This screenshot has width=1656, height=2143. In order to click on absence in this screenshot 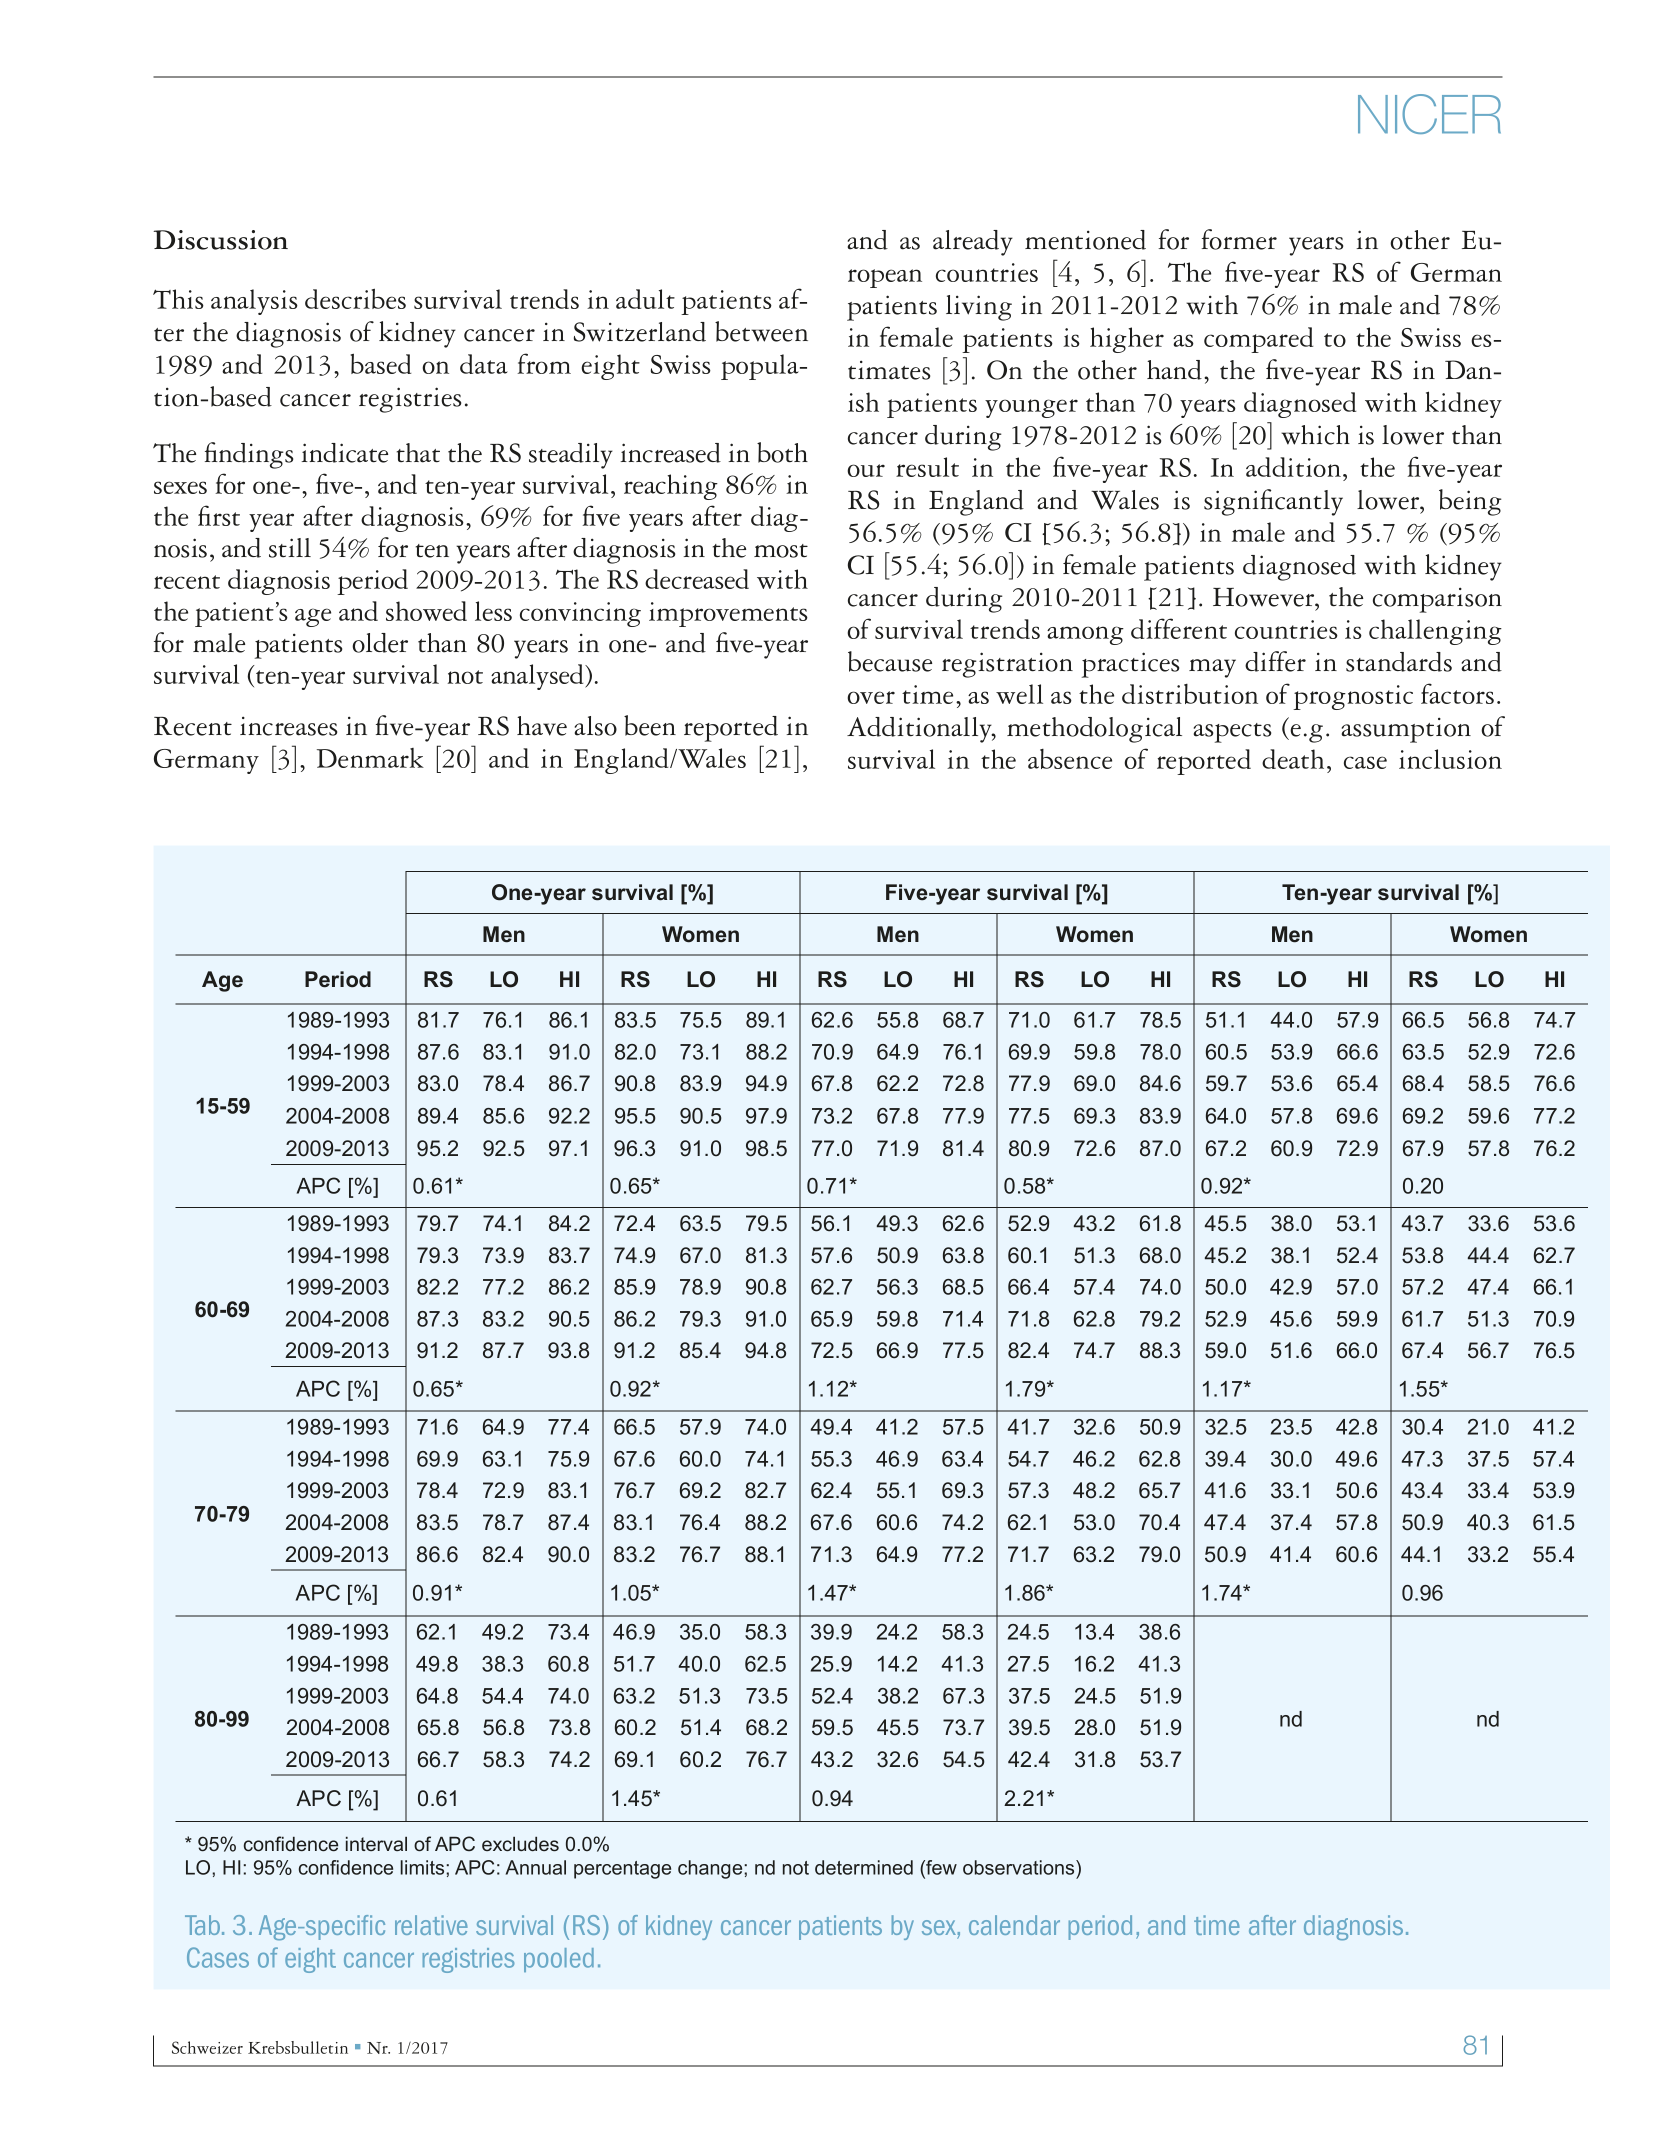, I will do `click(1070, 759)`.
